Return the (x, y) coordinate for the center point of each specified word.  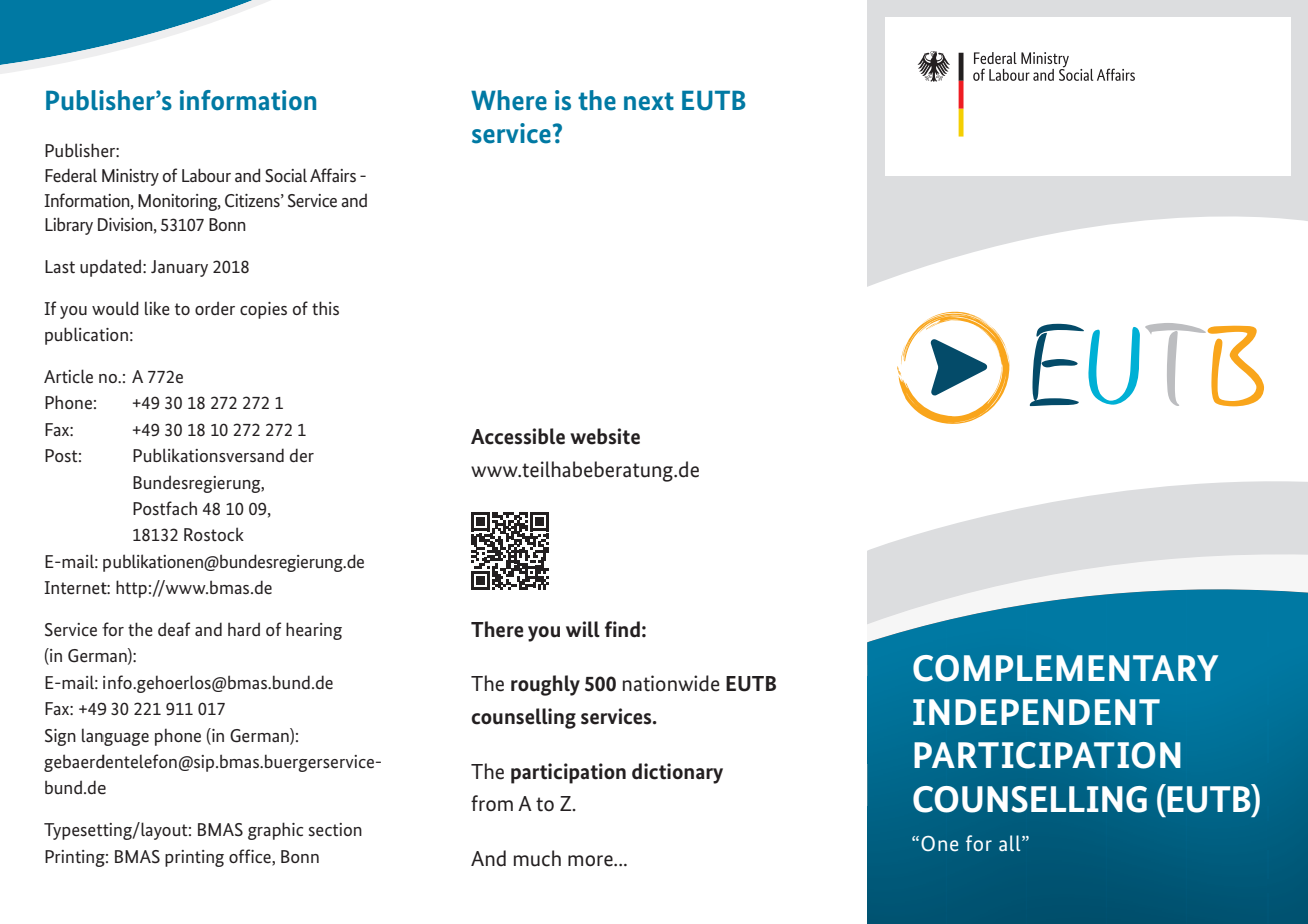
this (325, 308)
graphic (275, 831)
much (537, 858)
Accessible (518, 436)
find (622, 629)
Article (68, 376)
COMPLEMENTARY (1065, 668)
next (649, 101)
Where (509, 100)
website (605, 436)
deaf (174, 629)
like (157, 308)
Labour (206, 175)
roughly (545, 685)
